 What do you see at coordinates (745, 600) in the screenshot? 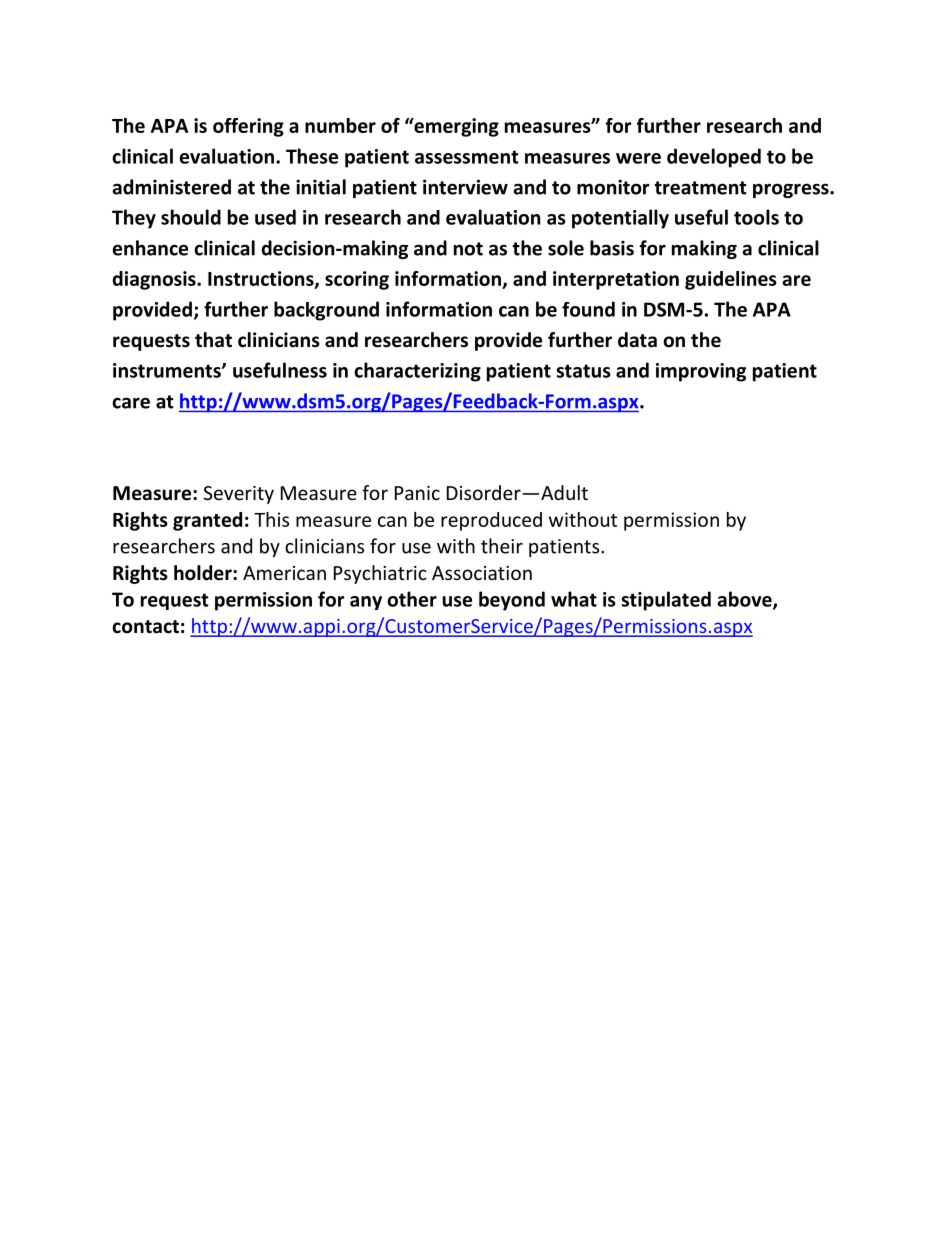
I see `above` at bounding box center [745, 600].
